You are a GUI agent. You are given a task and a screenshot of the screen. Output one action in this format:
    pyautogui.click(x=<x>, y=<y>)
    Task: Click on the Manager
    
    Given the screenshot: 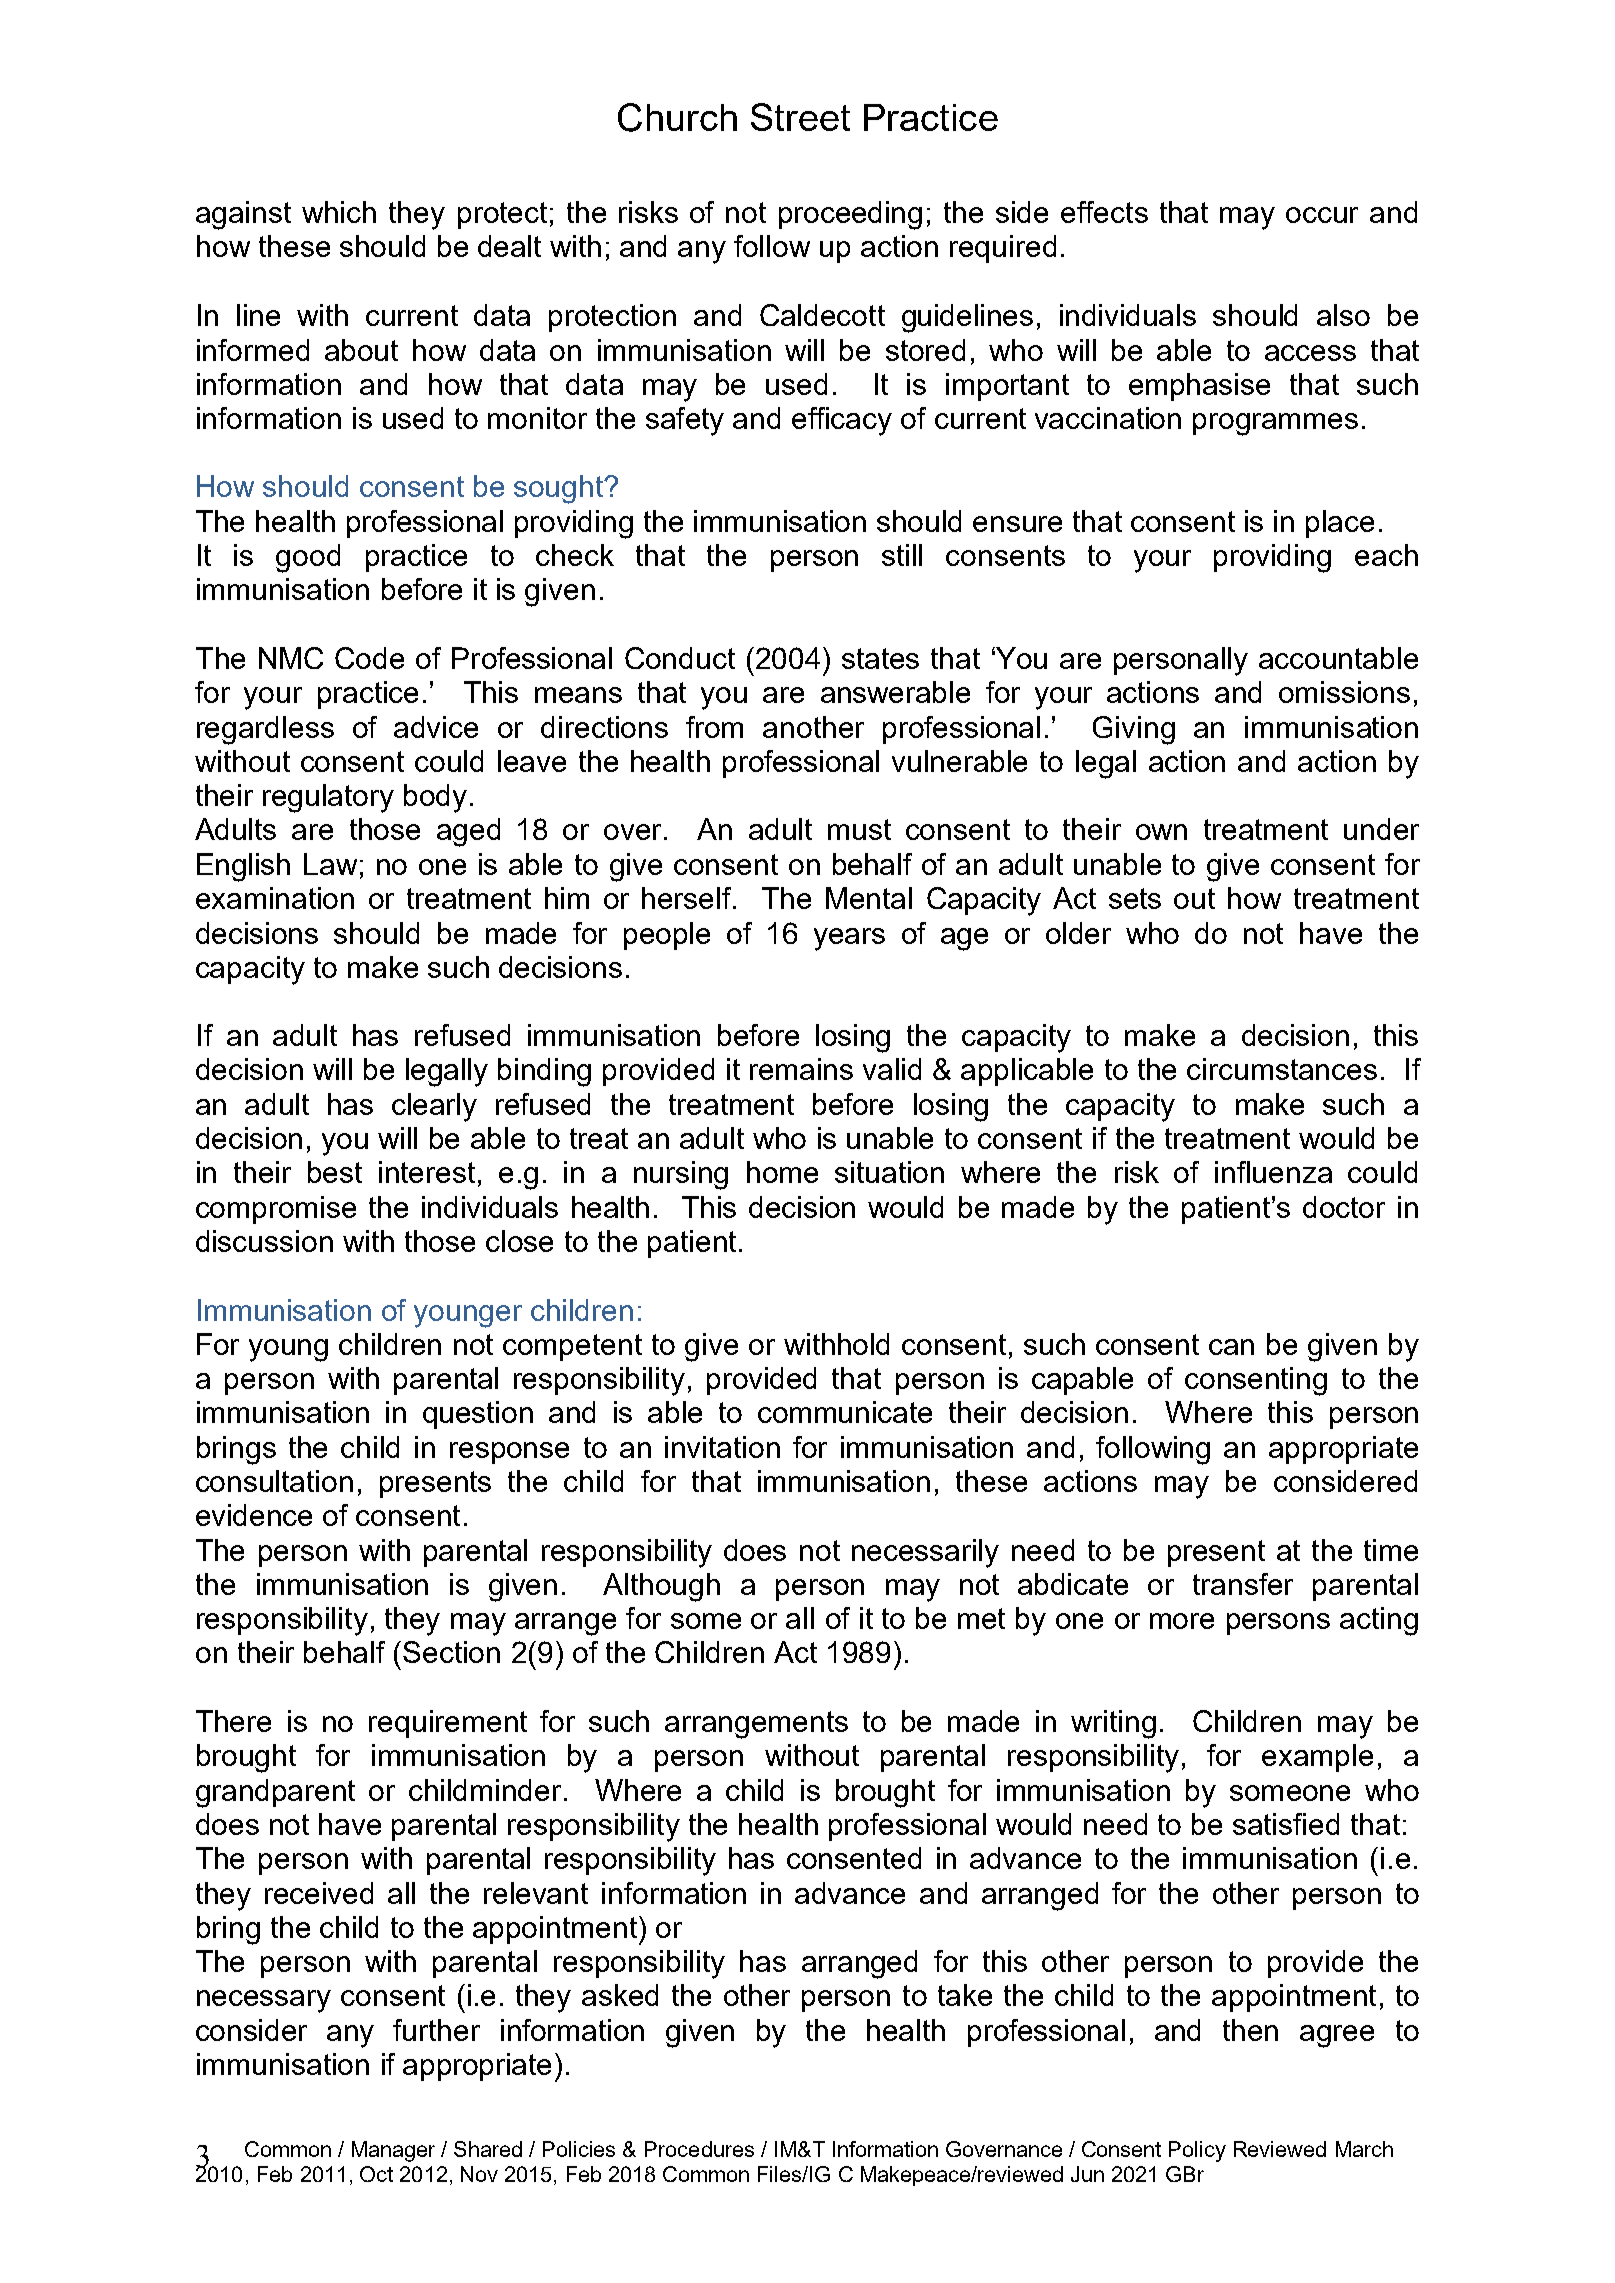 What is the action you would take?
    pyautogui.click(x=393, y=2151)
